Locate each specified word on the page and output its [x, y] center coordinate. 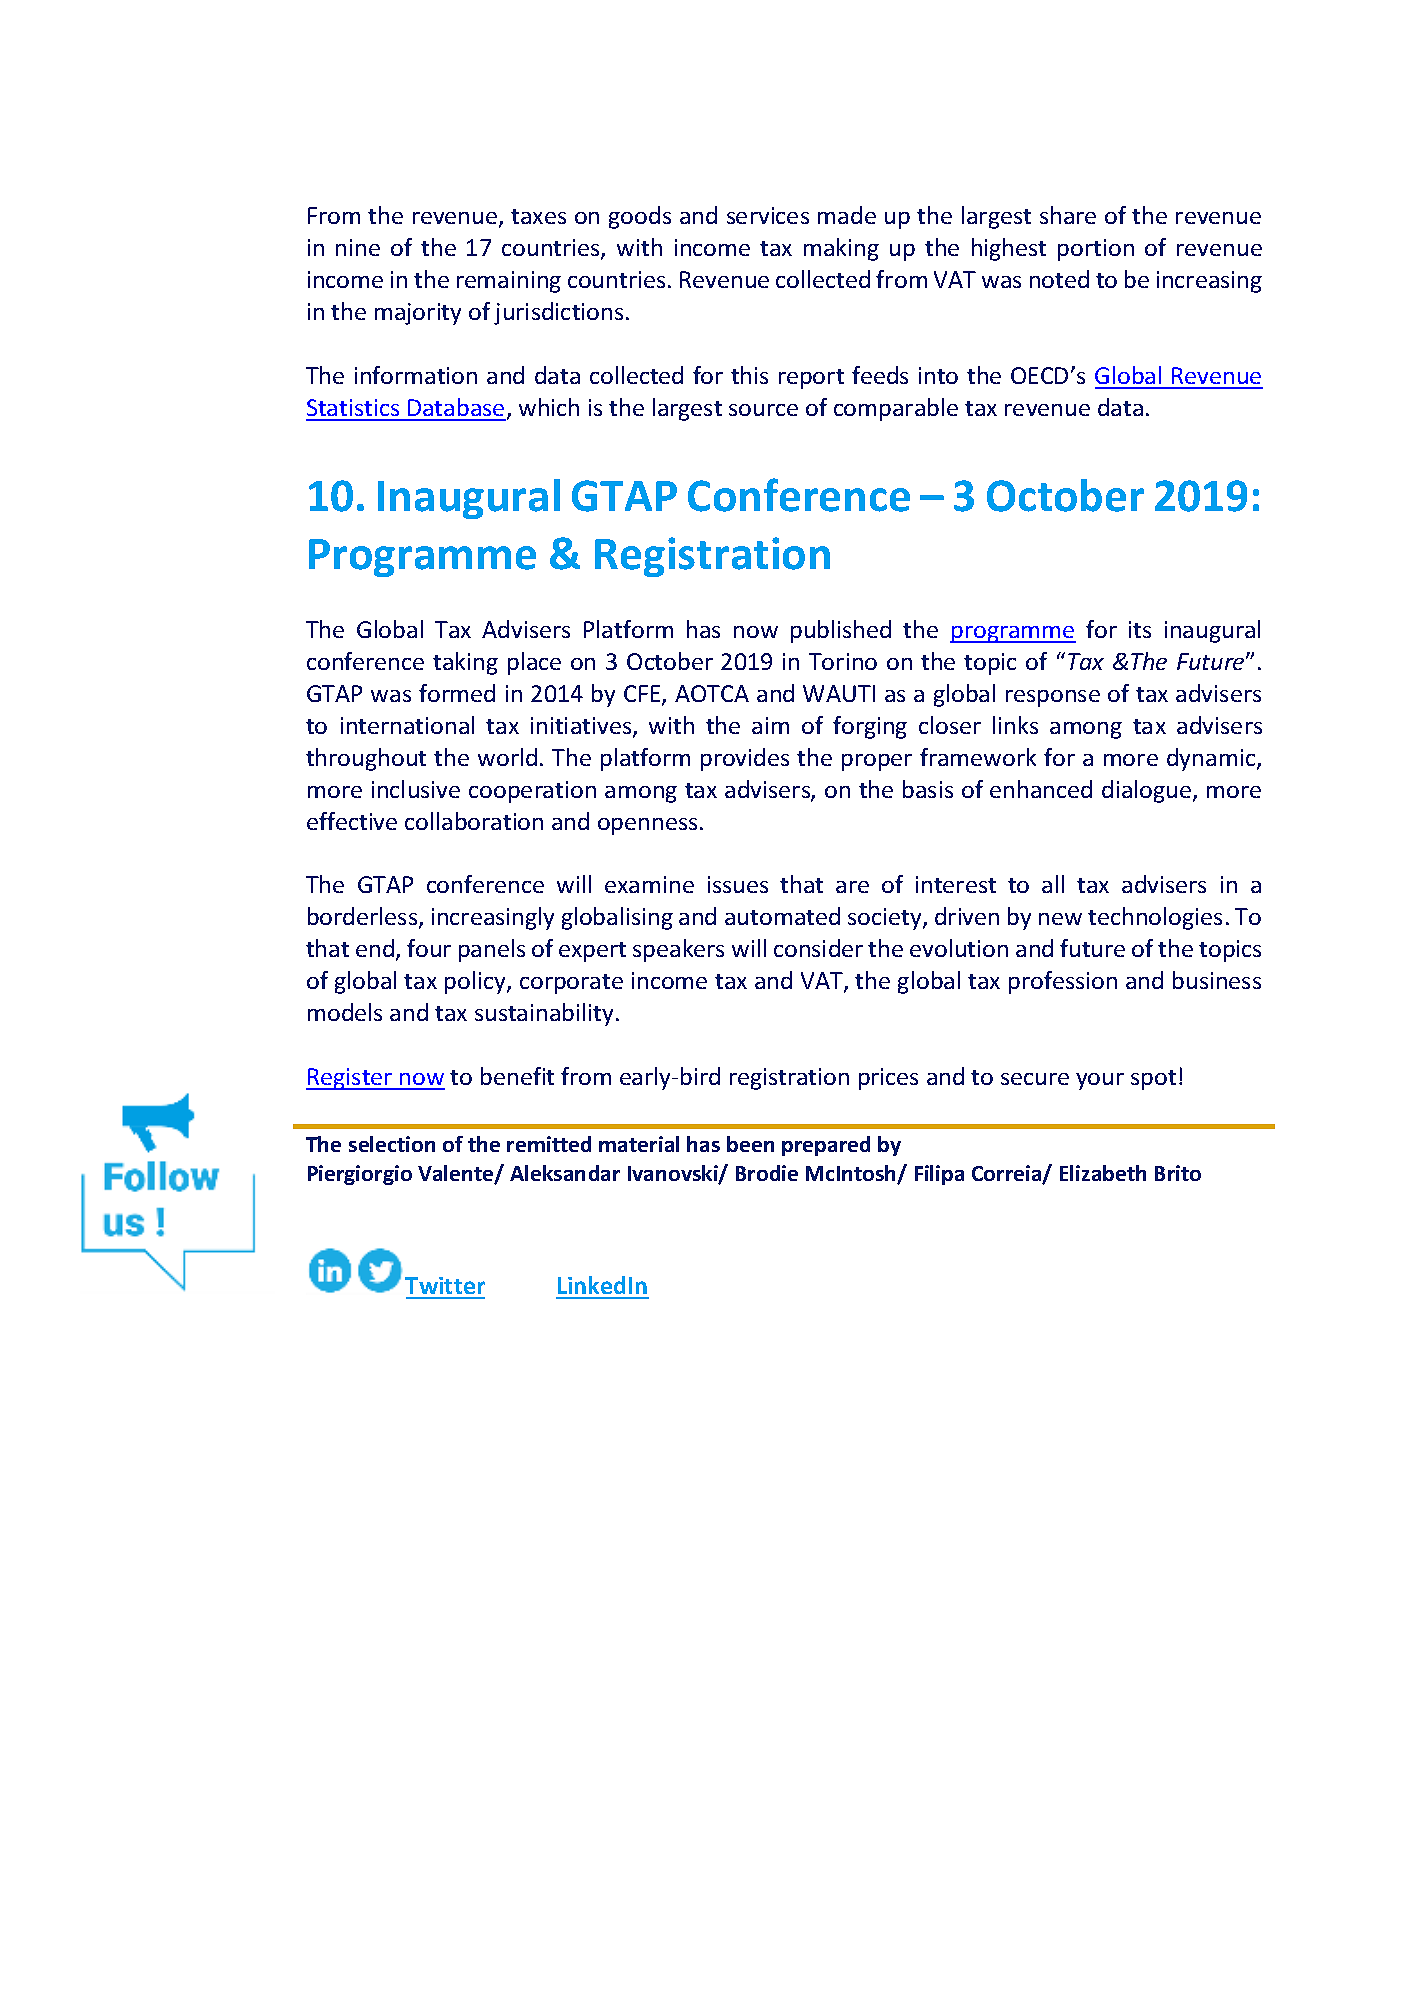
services [768, 215]
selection [392, 1144]
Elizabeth [1103, 1173]
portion [1096, 250]
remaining [509, 282]
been [750, 1144]
